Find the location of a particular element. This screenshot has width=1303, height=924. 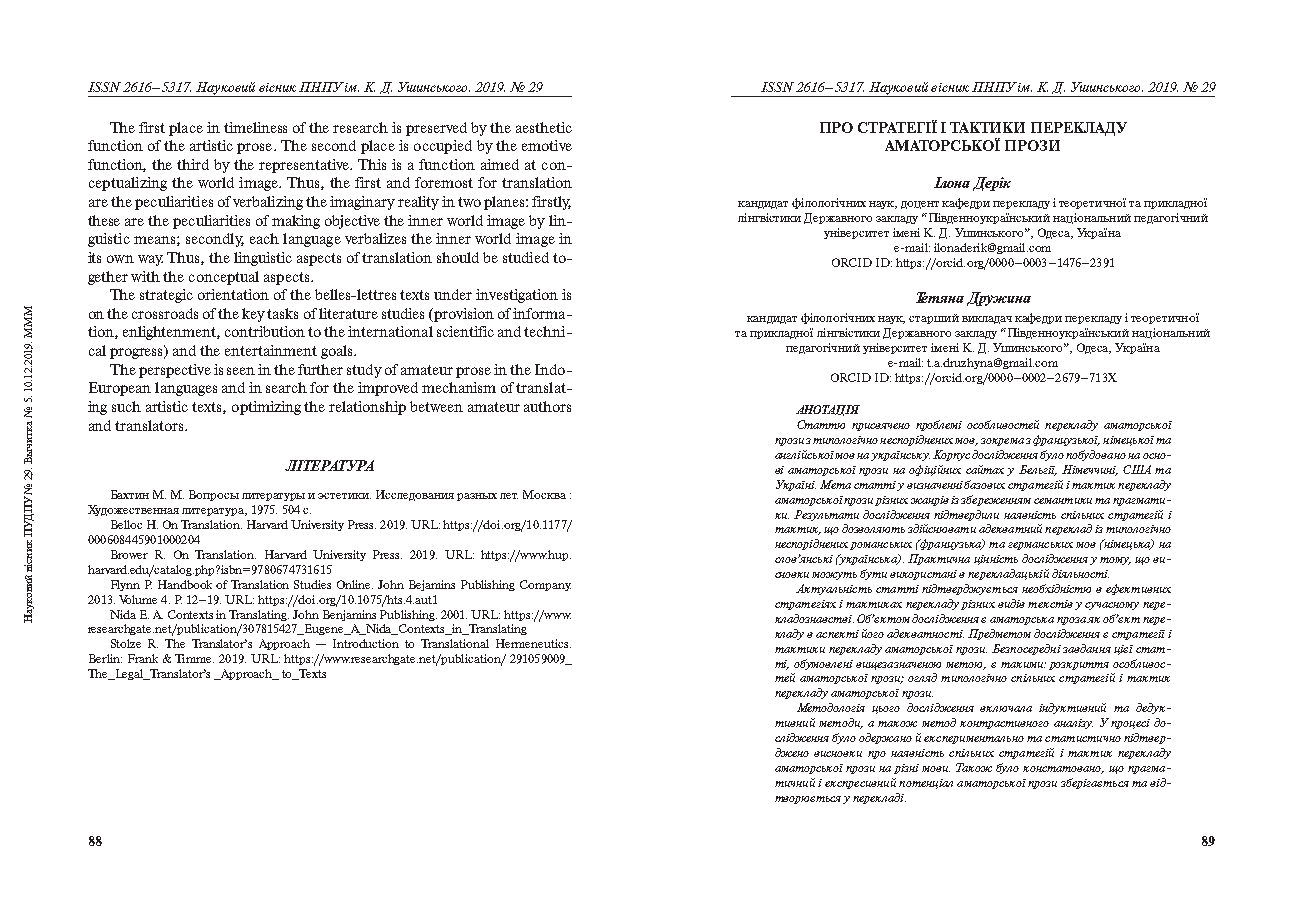

third is located at coordinates (193, 164).
